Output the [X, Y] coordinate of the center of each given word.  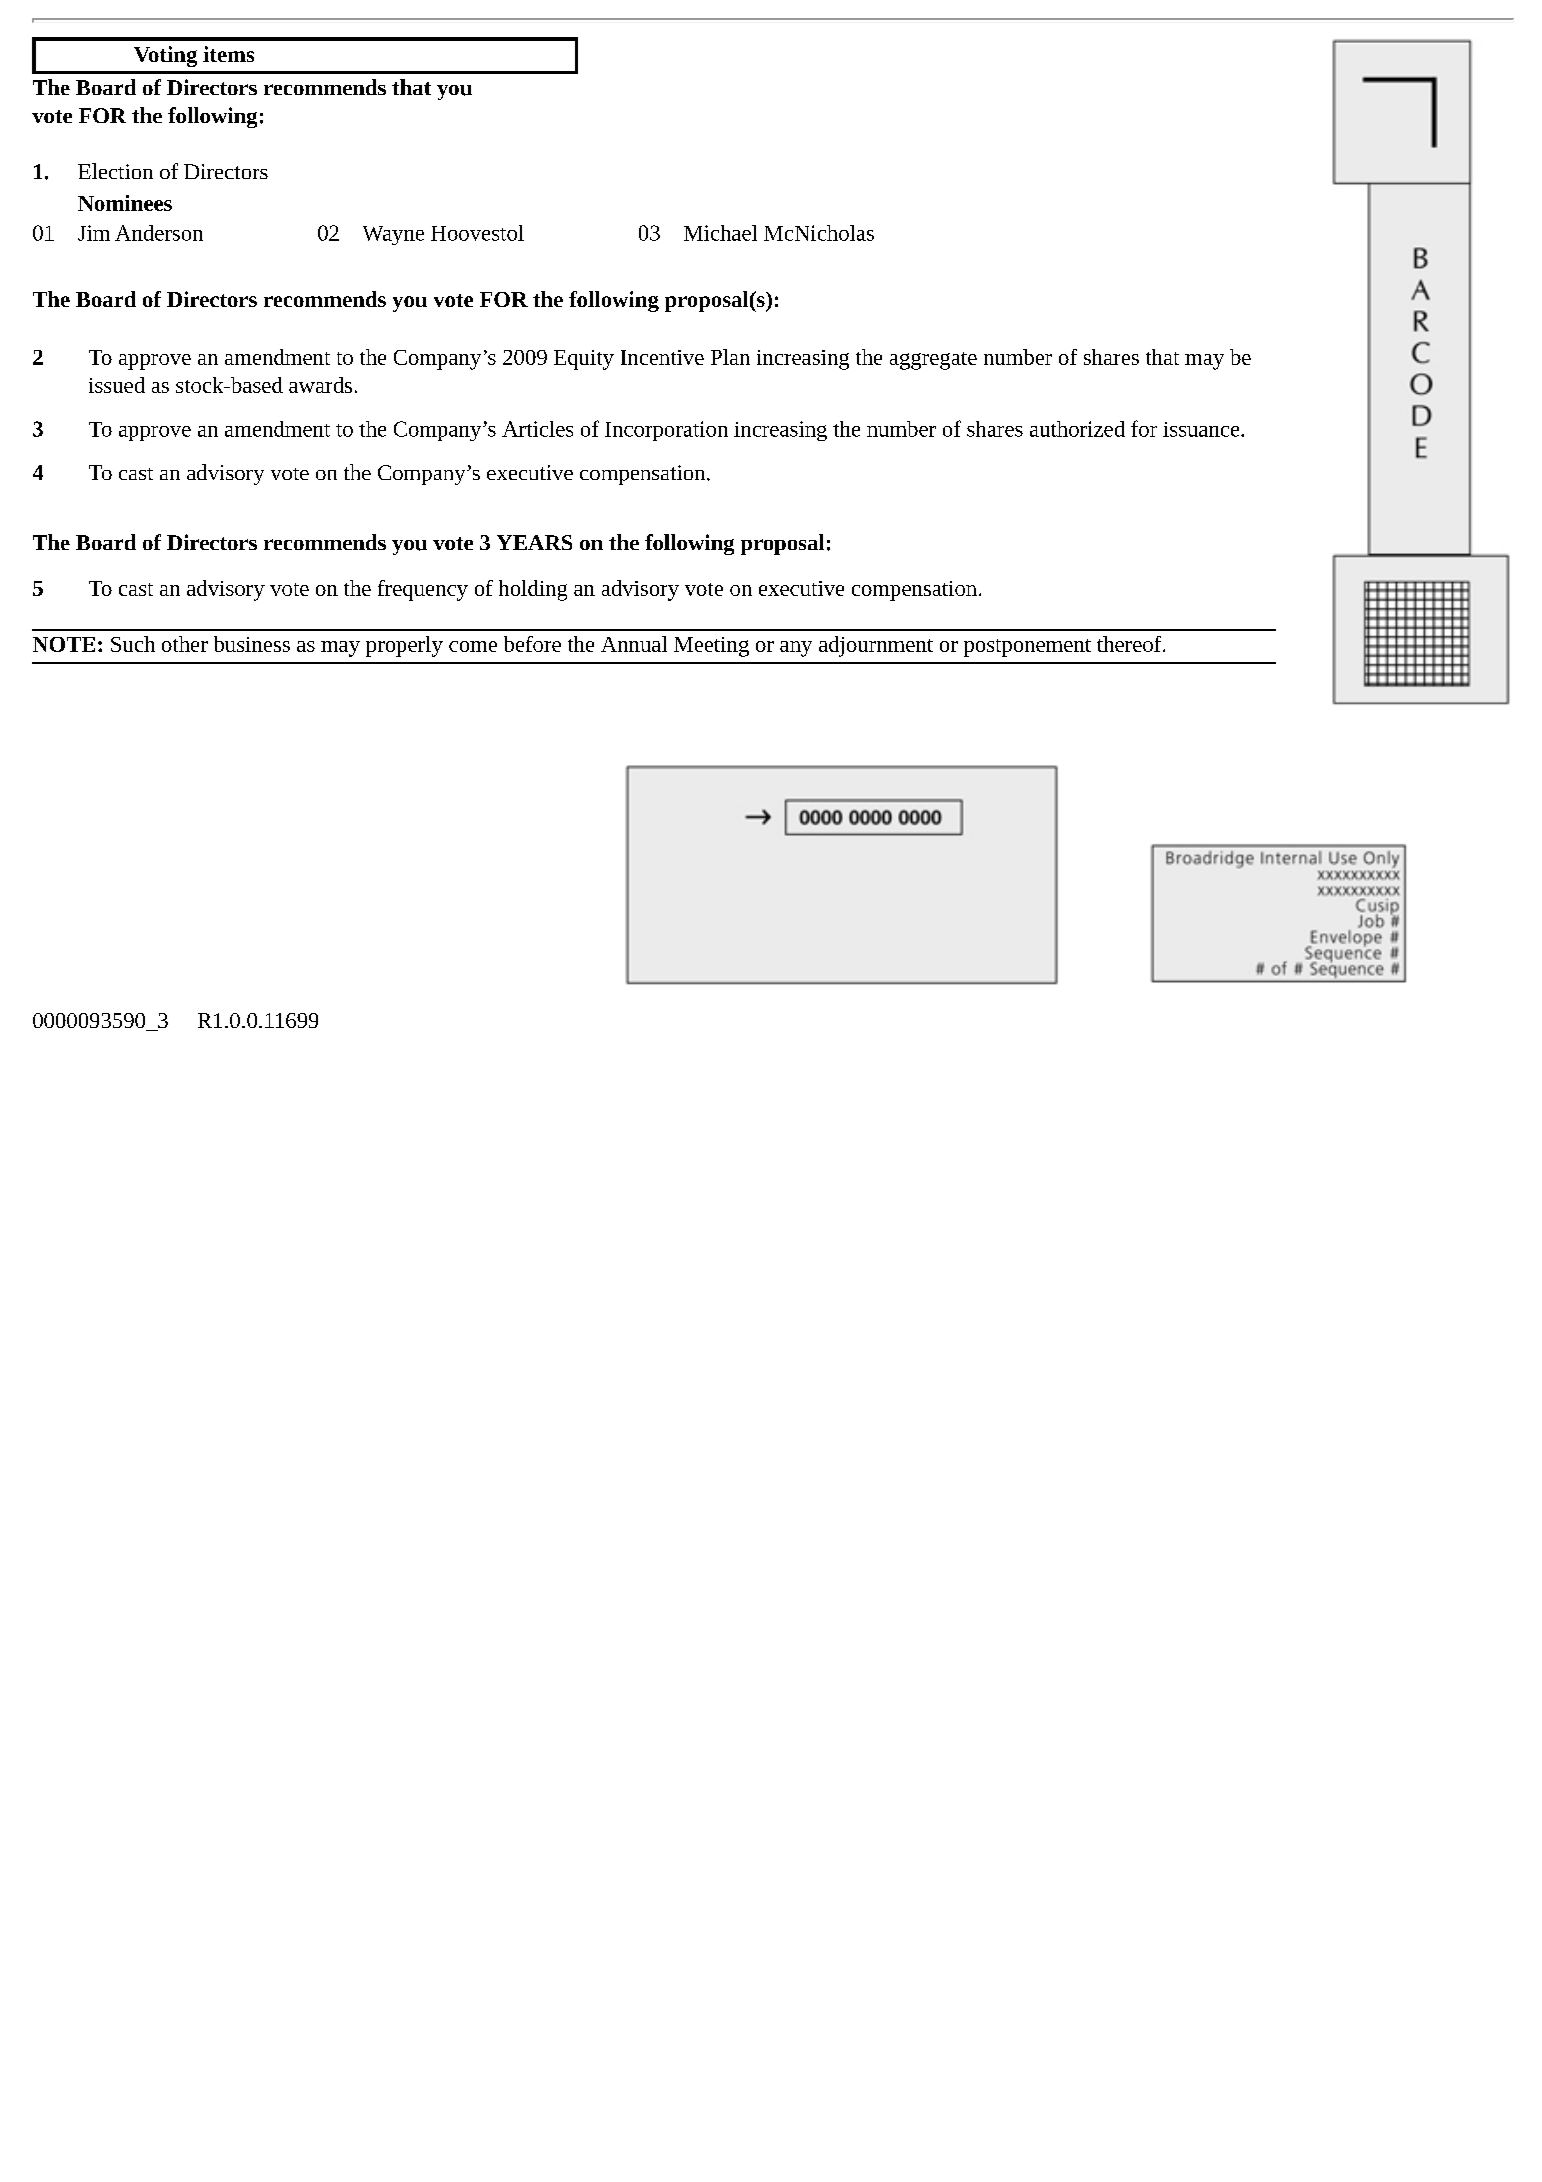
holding [533, 590]
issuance [1201, 429]
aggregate [933, 361]
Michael [720, 233]
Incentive [662, 357]
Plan [730, 357]
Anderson [159, 233]
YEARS [534, 542]
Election [115, 171]
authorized [1077, 429]
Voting [165, 56]
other [185, 644]
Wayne [393, 235]
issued [117, 385]
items [228, 54]
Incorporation [666, 431]
